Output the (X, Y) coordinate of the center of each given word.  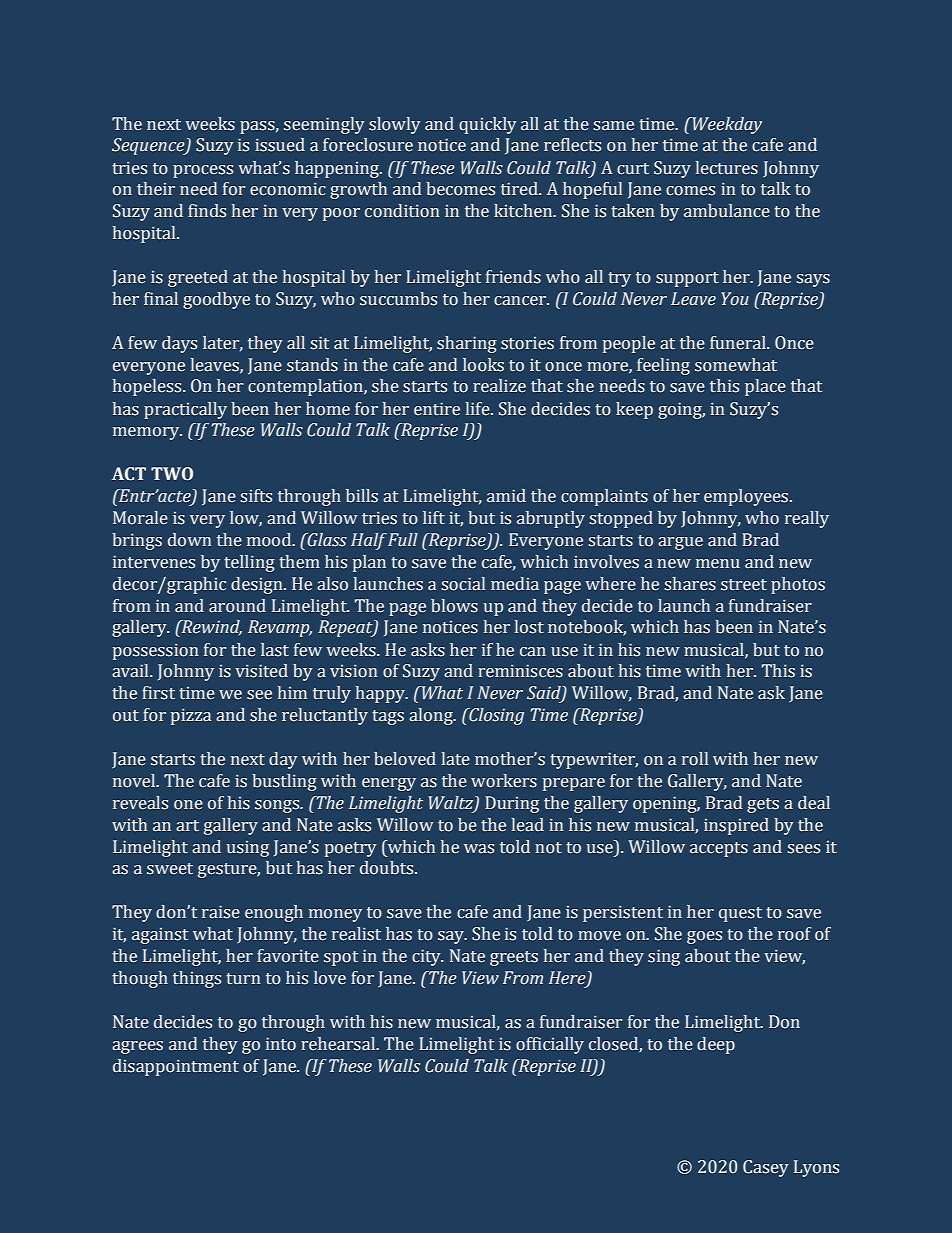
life (479, 409)
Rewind (211, 628)
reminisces (520, 671)
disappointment (176, 1067)
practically (185, 410)
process (203, 171)
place (765, 387)
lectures (727, 168)
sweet (170, 869)
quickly (488, 125)
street (744, 585)
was (479, 849)
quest (740, 914)
